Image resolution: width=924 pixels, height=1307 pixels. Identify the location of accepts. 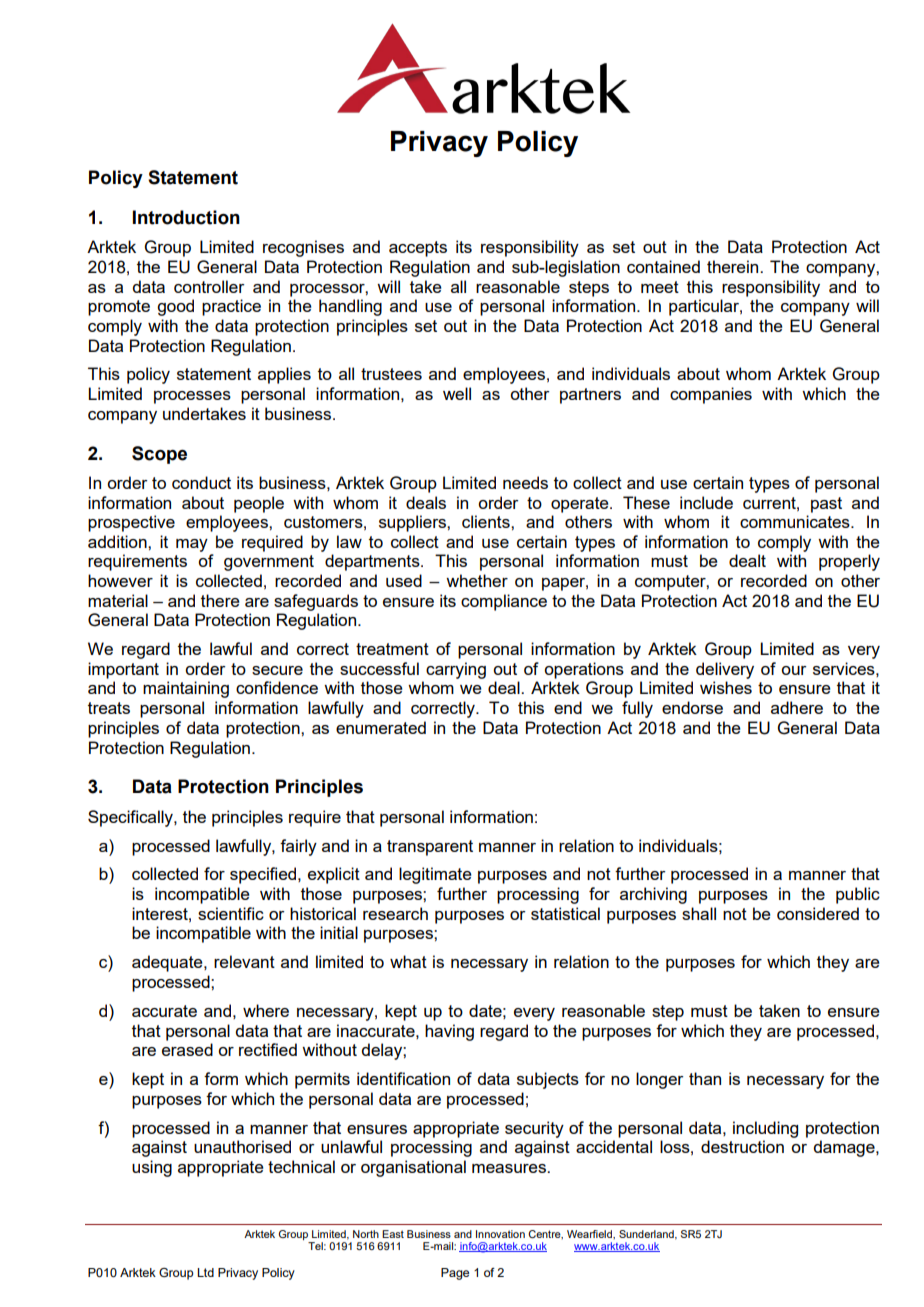
(418, 249).
